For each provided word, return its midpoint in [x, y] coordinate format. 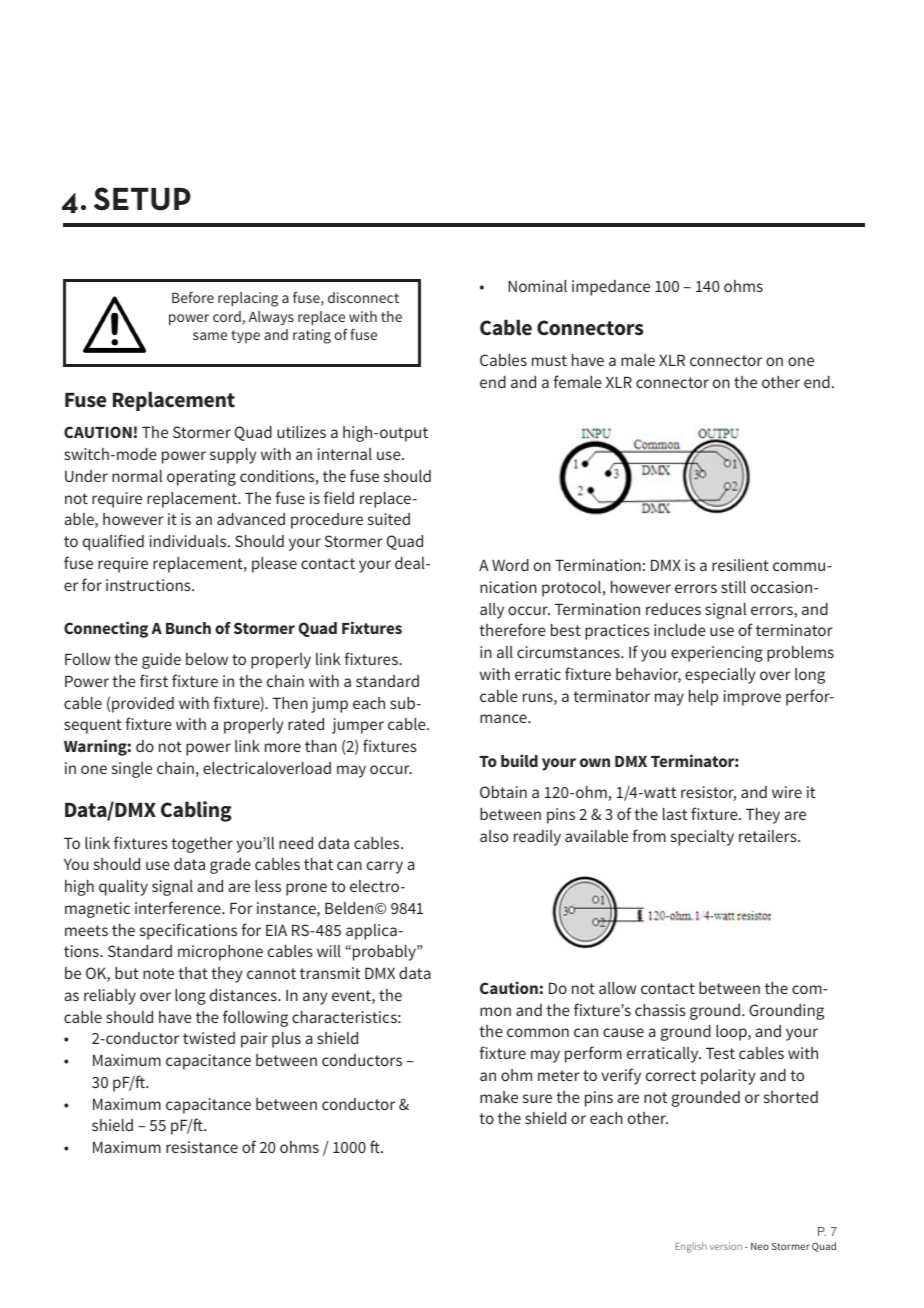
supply [233, 456]
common [538, 1032]
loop [732, 1033]
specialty [702, 838]
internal [345, 454]
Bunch [188, 628]
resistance [202, 1147]
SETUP [142, 199]
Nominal [537, 286]
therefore [512, 629]
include [680, 630]
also [494, 836]
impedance [611, 288]
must [549, 360]
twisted [209, 1038]
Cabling [196, 811]
